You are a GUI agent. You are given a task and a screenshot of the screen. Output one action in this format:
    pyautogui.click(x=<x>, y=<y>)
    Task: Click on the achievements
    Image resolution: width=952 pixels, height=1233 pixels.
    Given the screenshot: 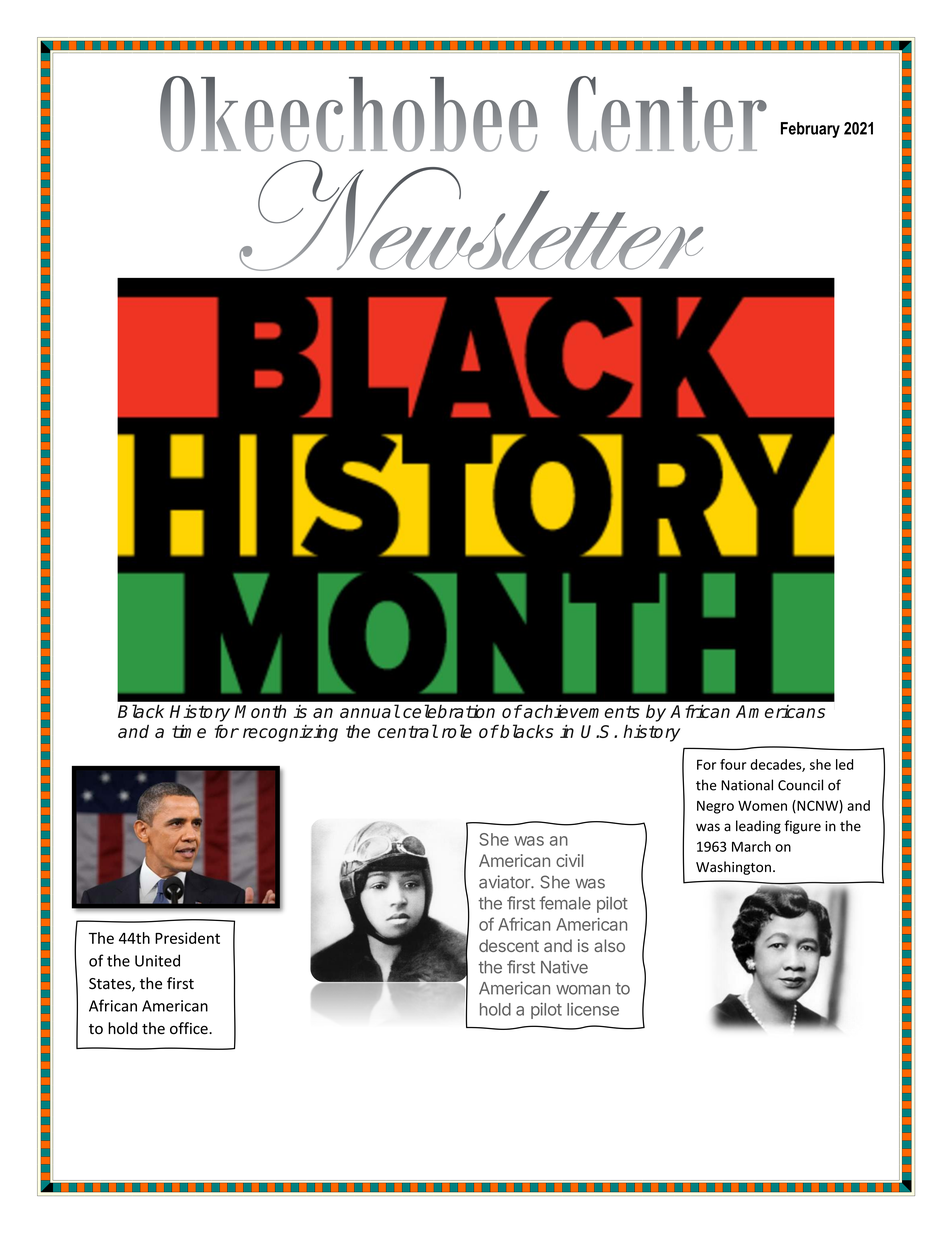 What is the action you would take?
    pyautogui.click(x=582, y=711)
